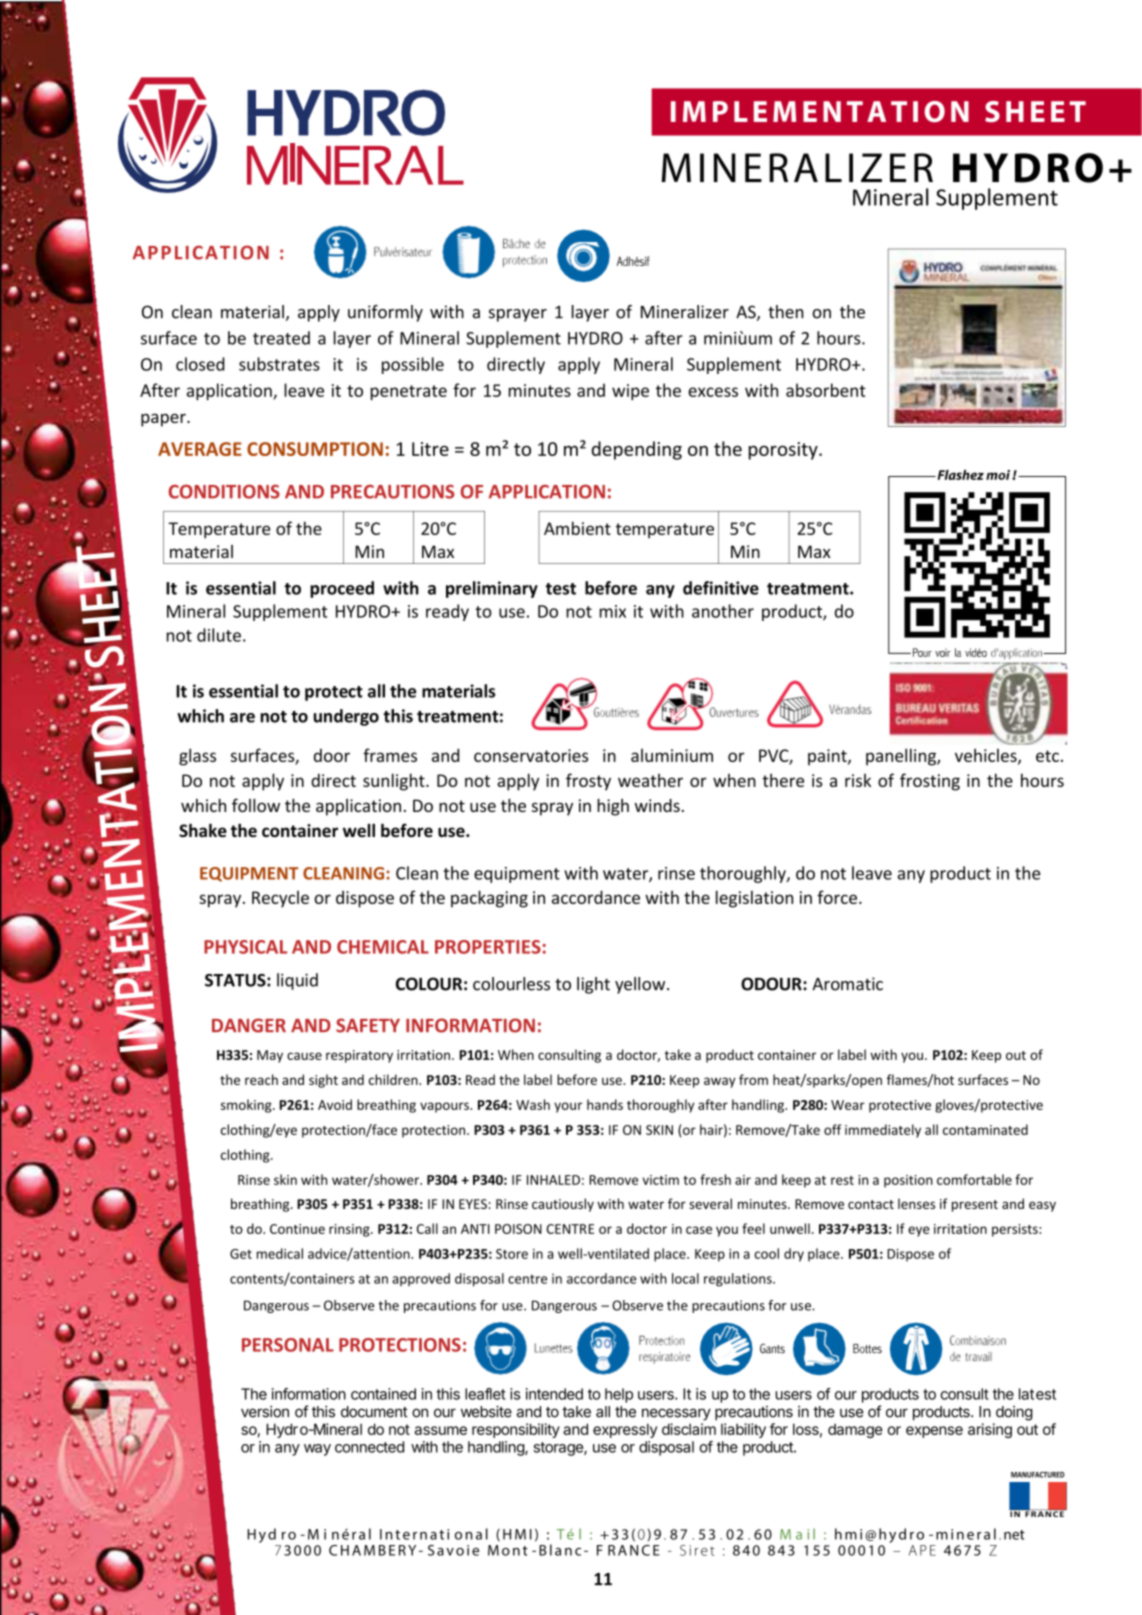  I want to click on SHEET, so click(1035, 111).
